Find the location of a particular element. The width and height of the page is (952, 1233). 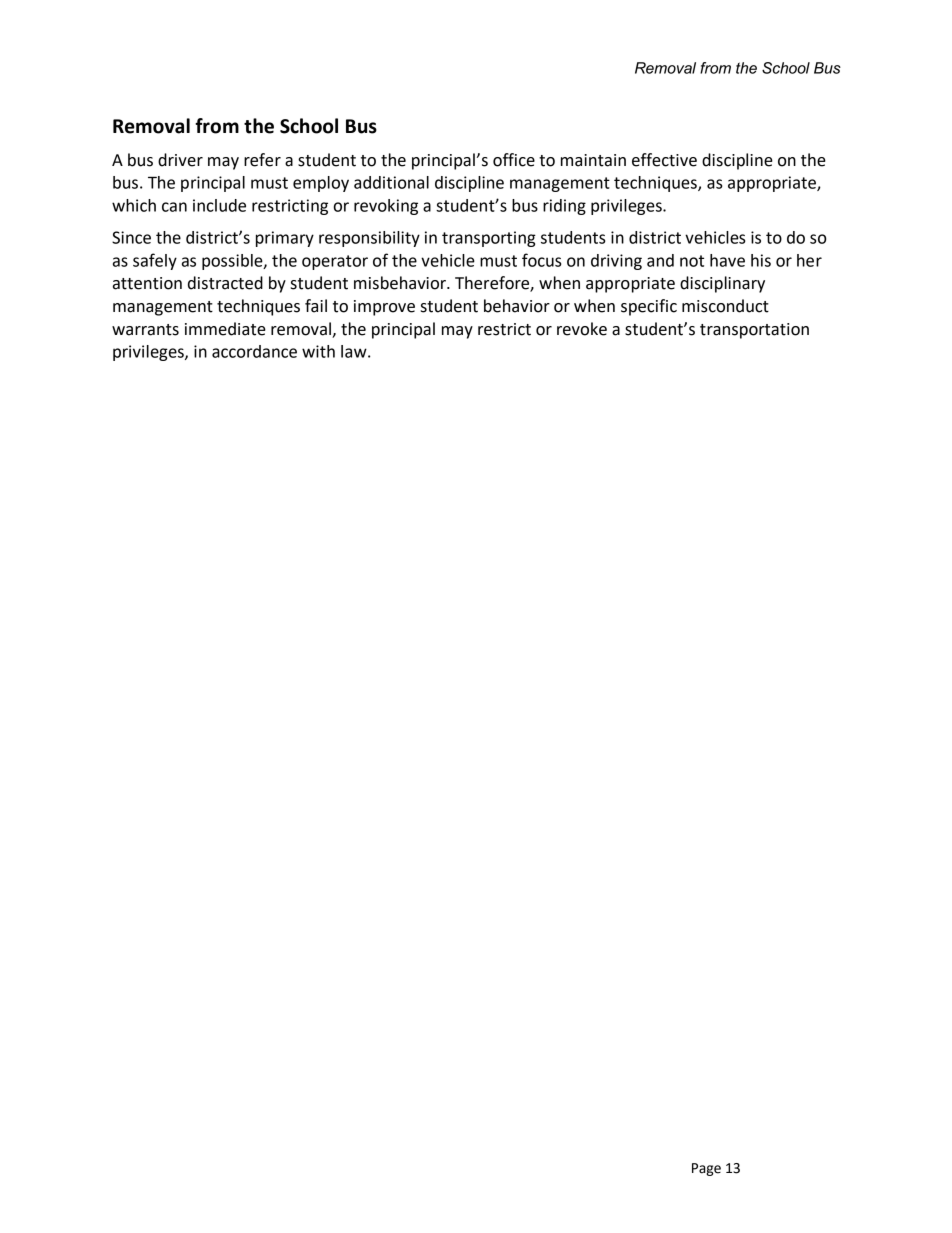

effective is located at coordinates (664, 160).
